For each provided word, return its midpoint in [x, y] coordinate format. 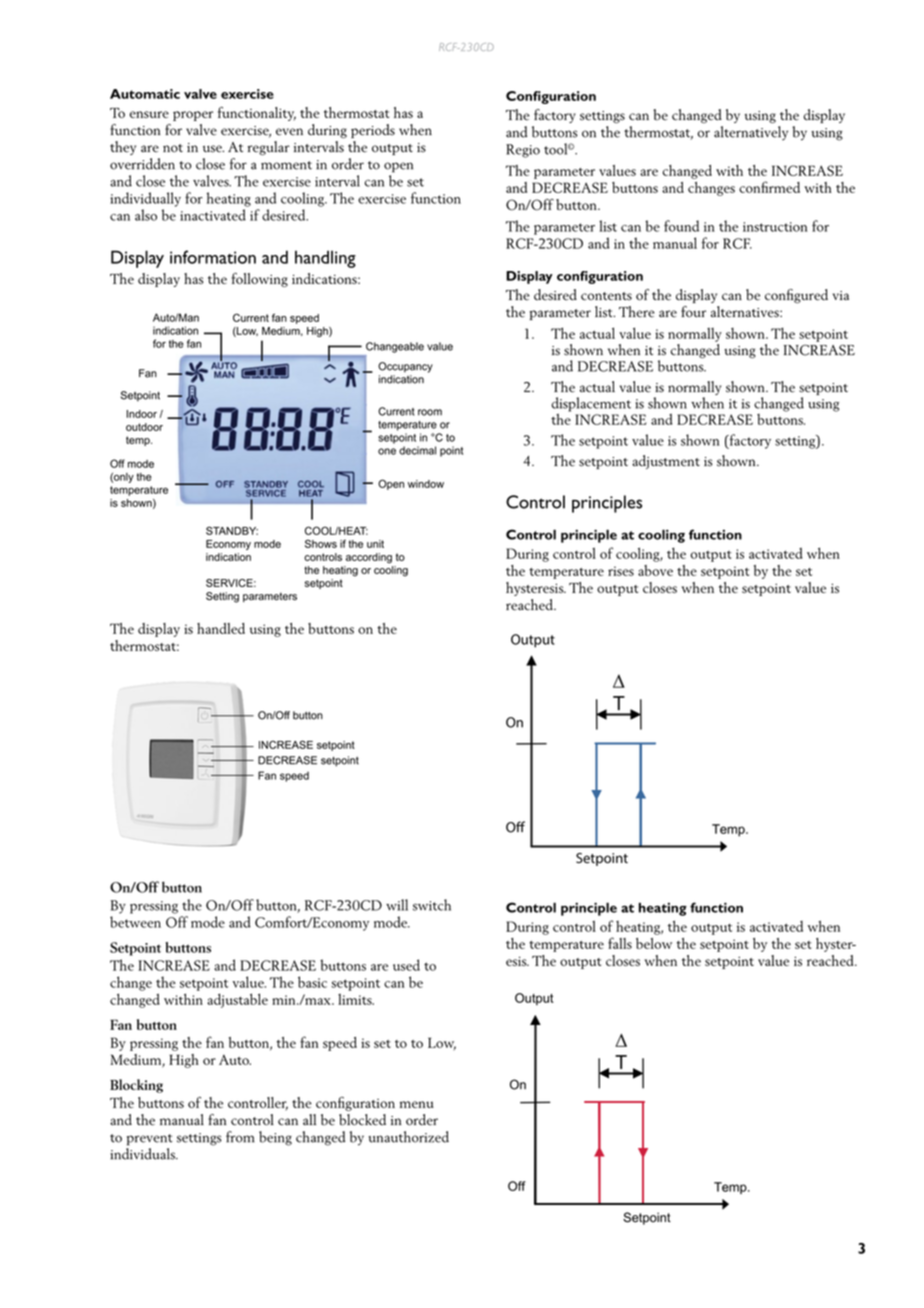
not [173, 148]
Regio [523, 151]
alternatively [751, 133]
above [655, 570]
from [240, 1137]
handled [221, 628]
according [369, 558]
